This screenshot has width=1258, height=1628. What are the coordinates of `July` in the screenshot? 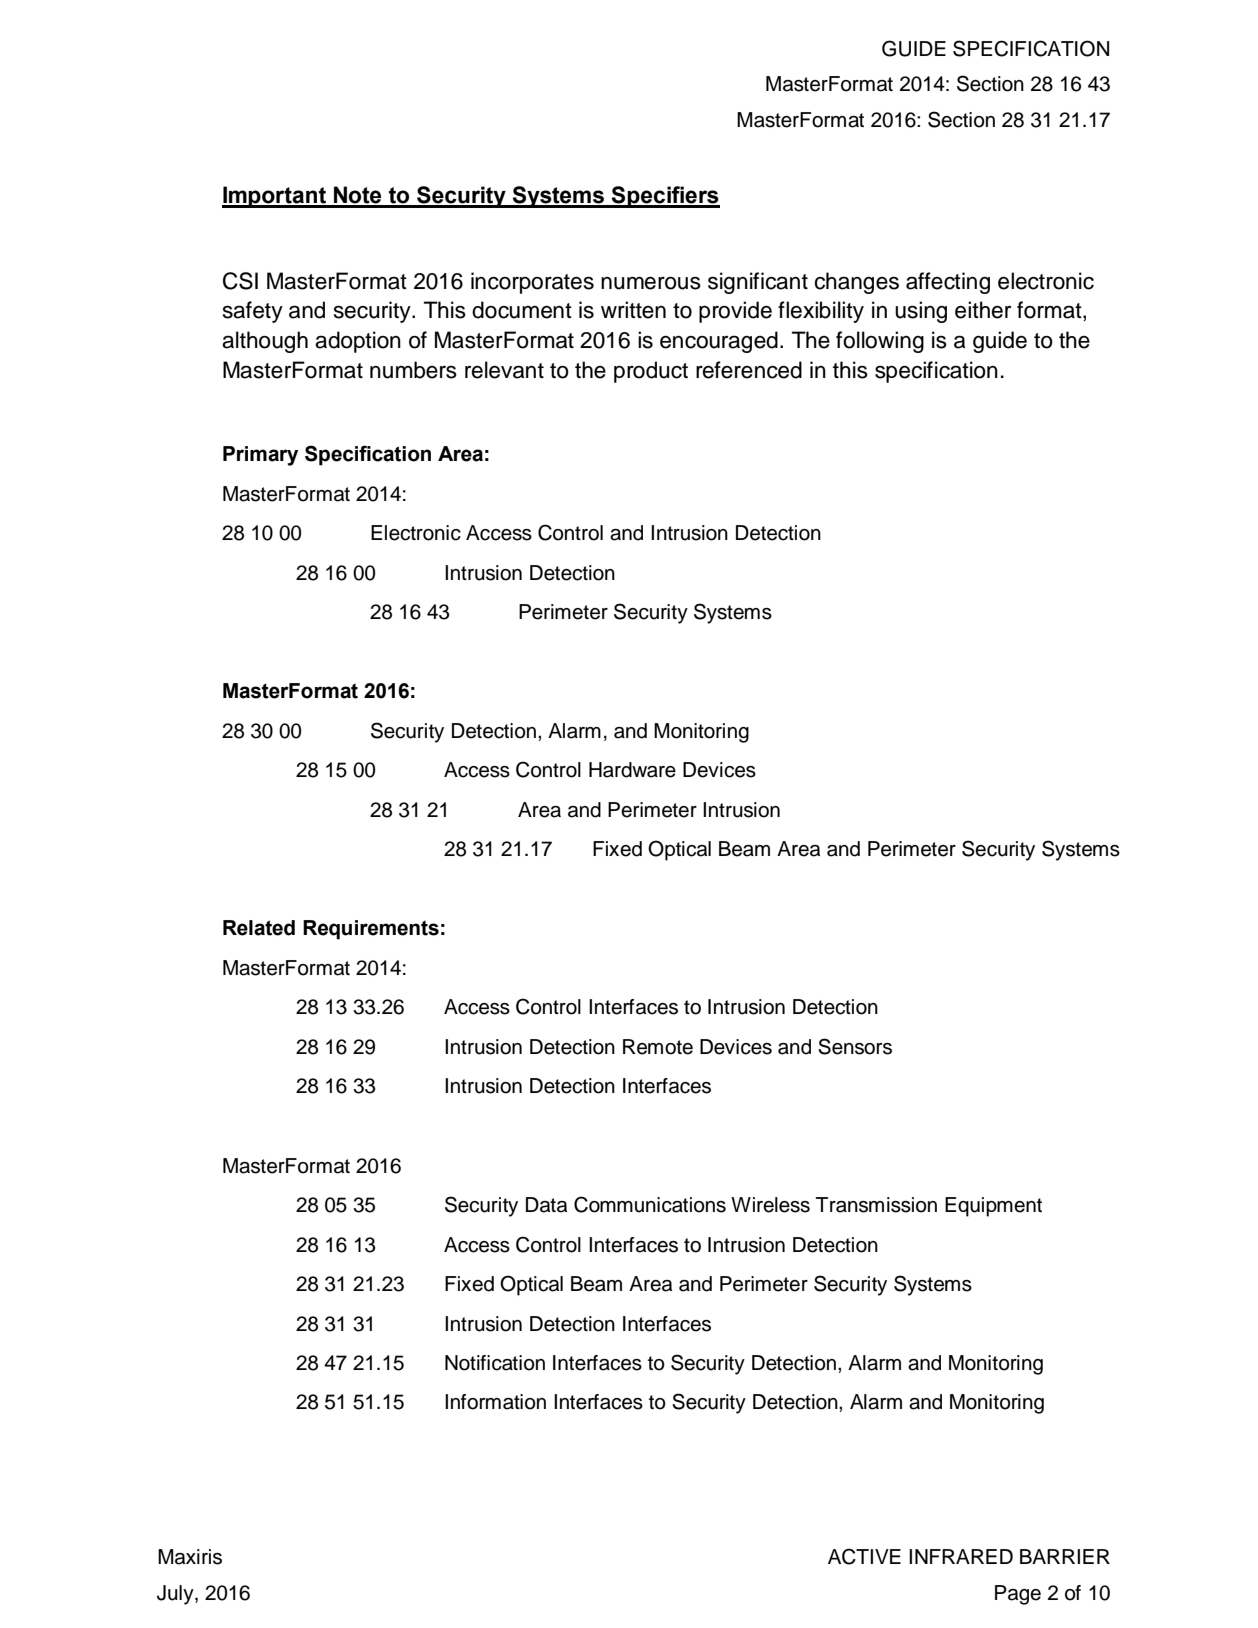 It's located at (176, 1595).
